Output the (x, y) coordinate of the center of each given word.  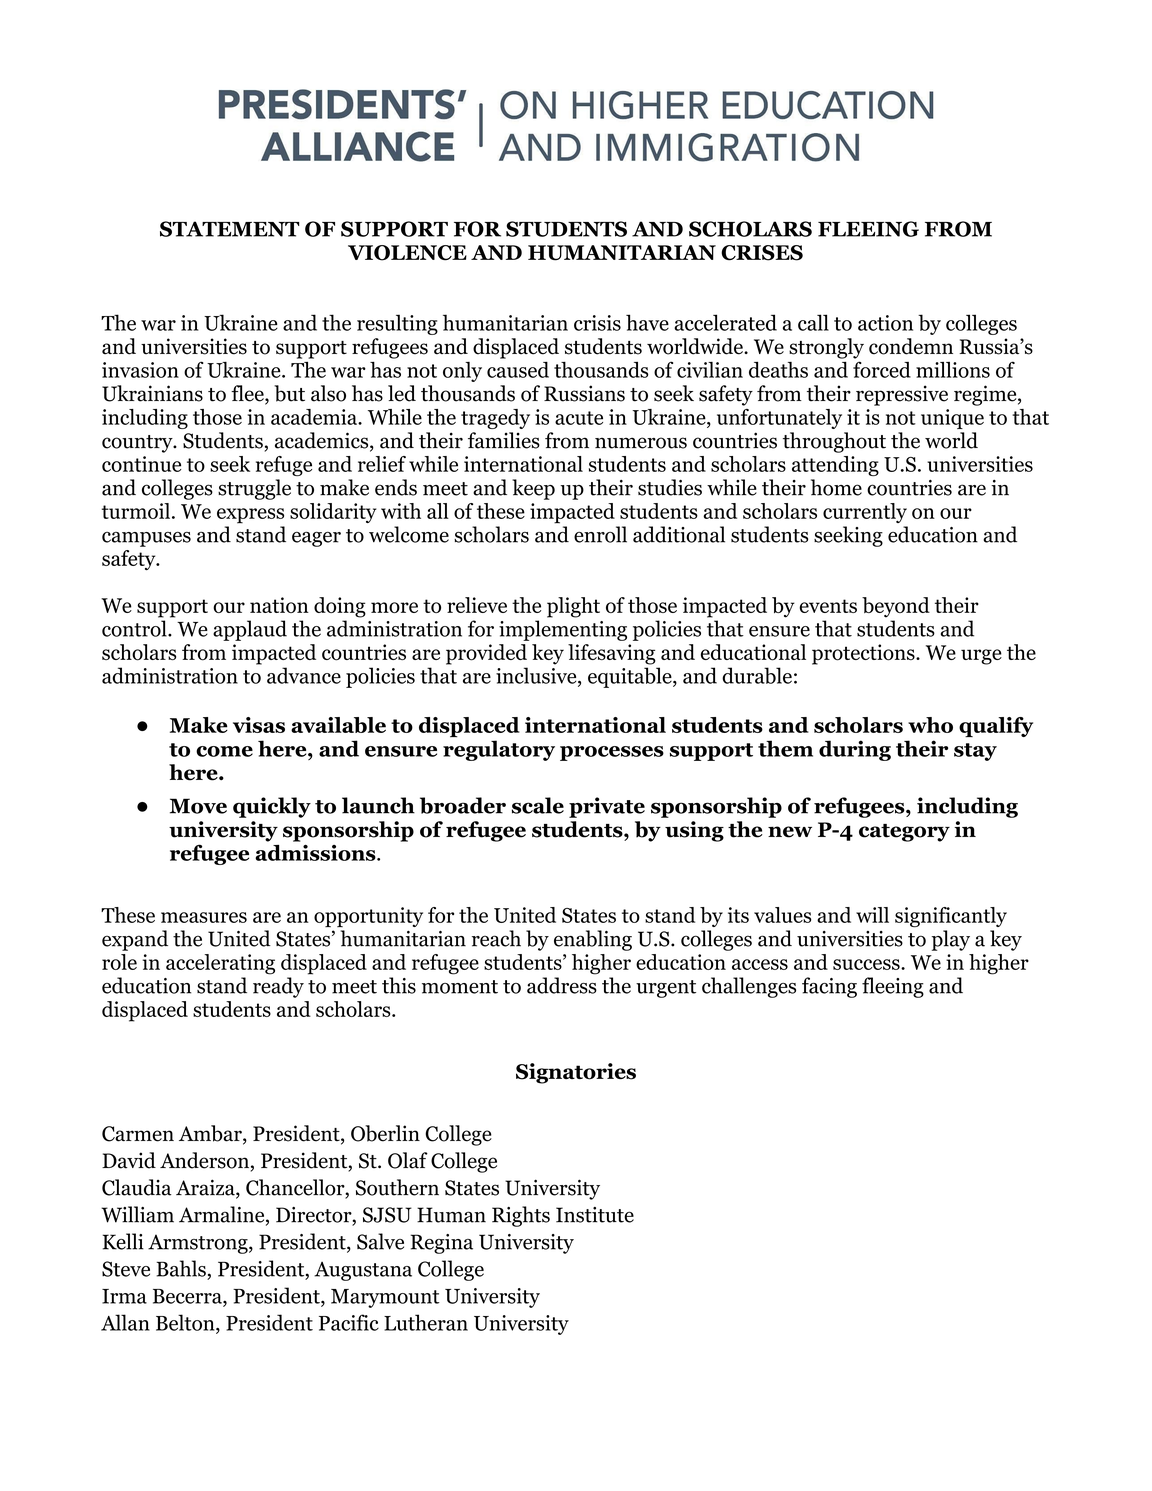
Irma (124, 1296)
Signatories (576, 1073)
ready (278, 987)
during (855, 750)
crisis (597, 323)
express (250, 516)
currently (865, 513)
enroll (600, 534)
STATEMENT (230, 229)
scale (538, 805)
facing (829, 987)
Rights (521, 1216)
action (885, 323)
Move (198, 806)
